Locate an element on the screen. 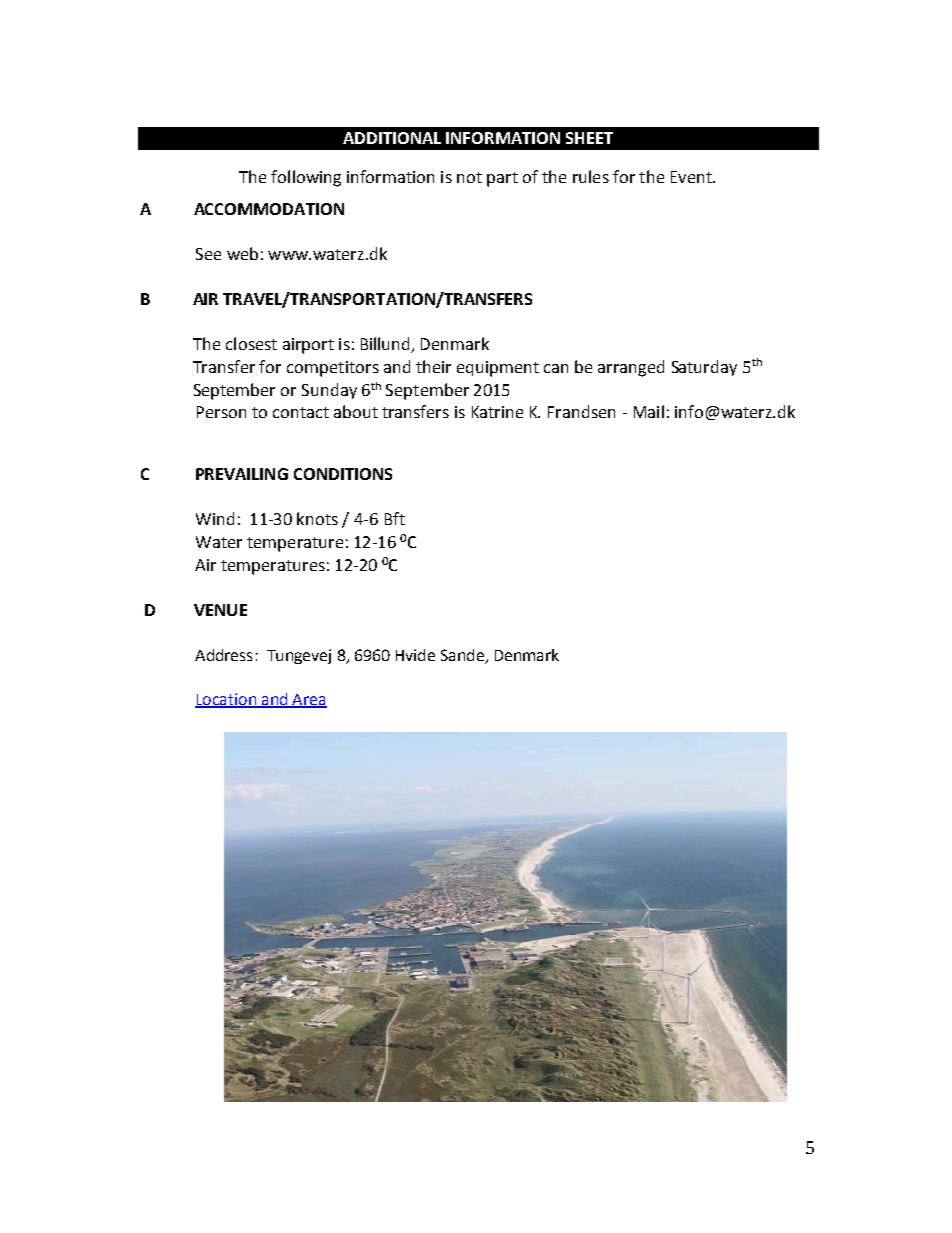  Location is located at coordinates (227, 700).
